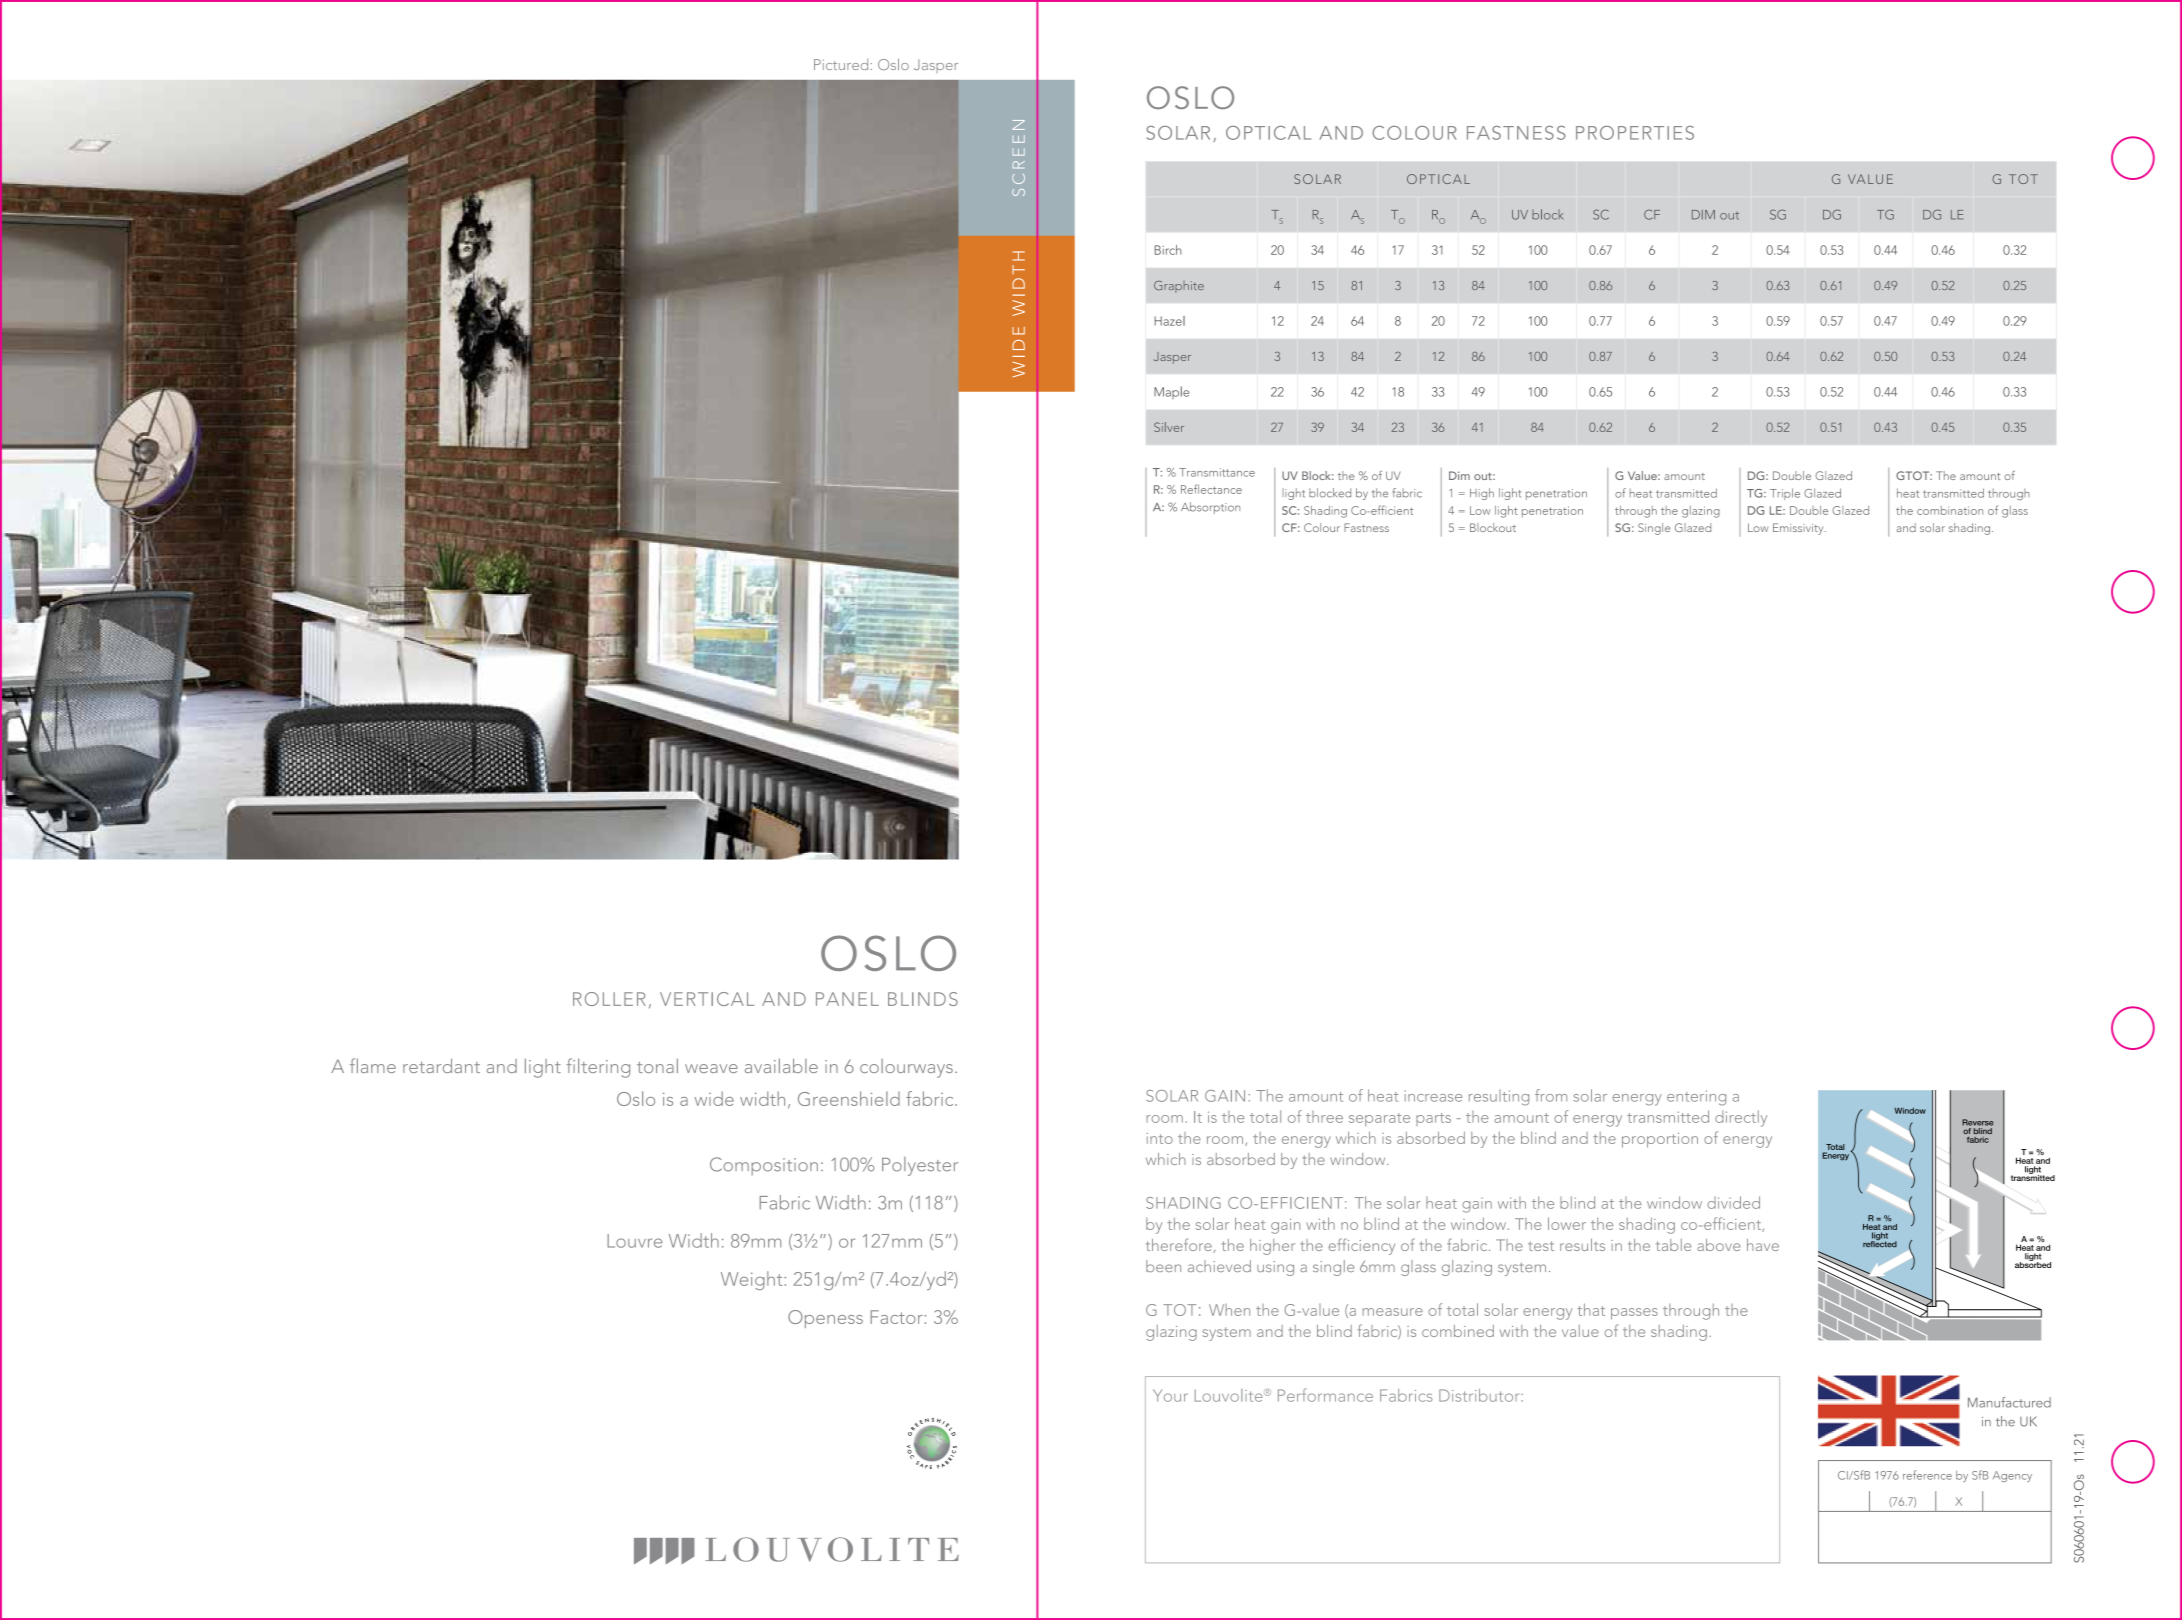  I want to click on Absorption, so click(1210, 508).
